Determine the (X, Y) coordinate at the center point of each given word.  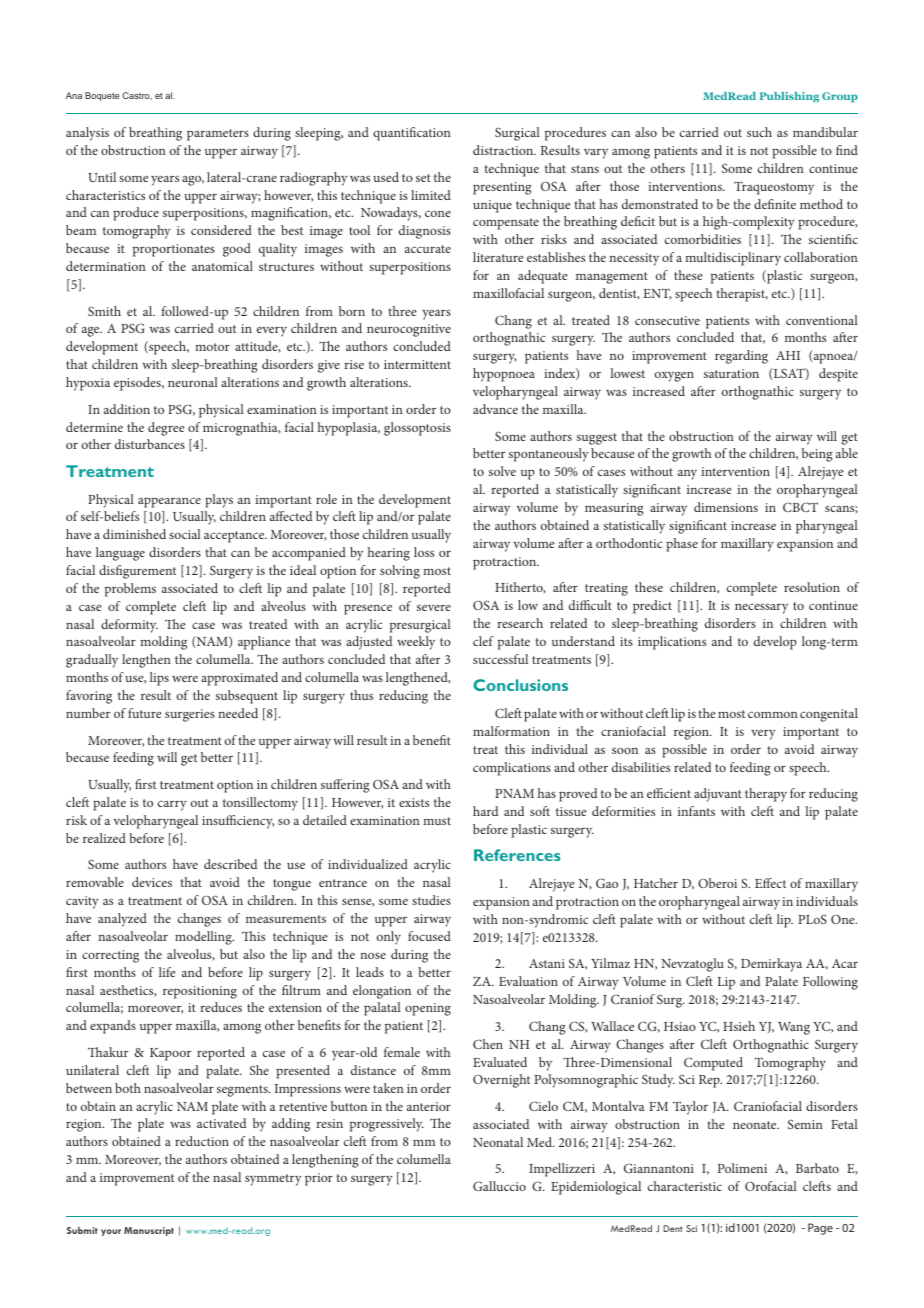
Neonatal (498, 1142)
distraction (504, 150)
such (759, 132)
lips (159, 679)
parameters (218, 135)
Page (820, 1229)
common (773, 714)
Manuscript (149, 1231)
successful (500, 659)
